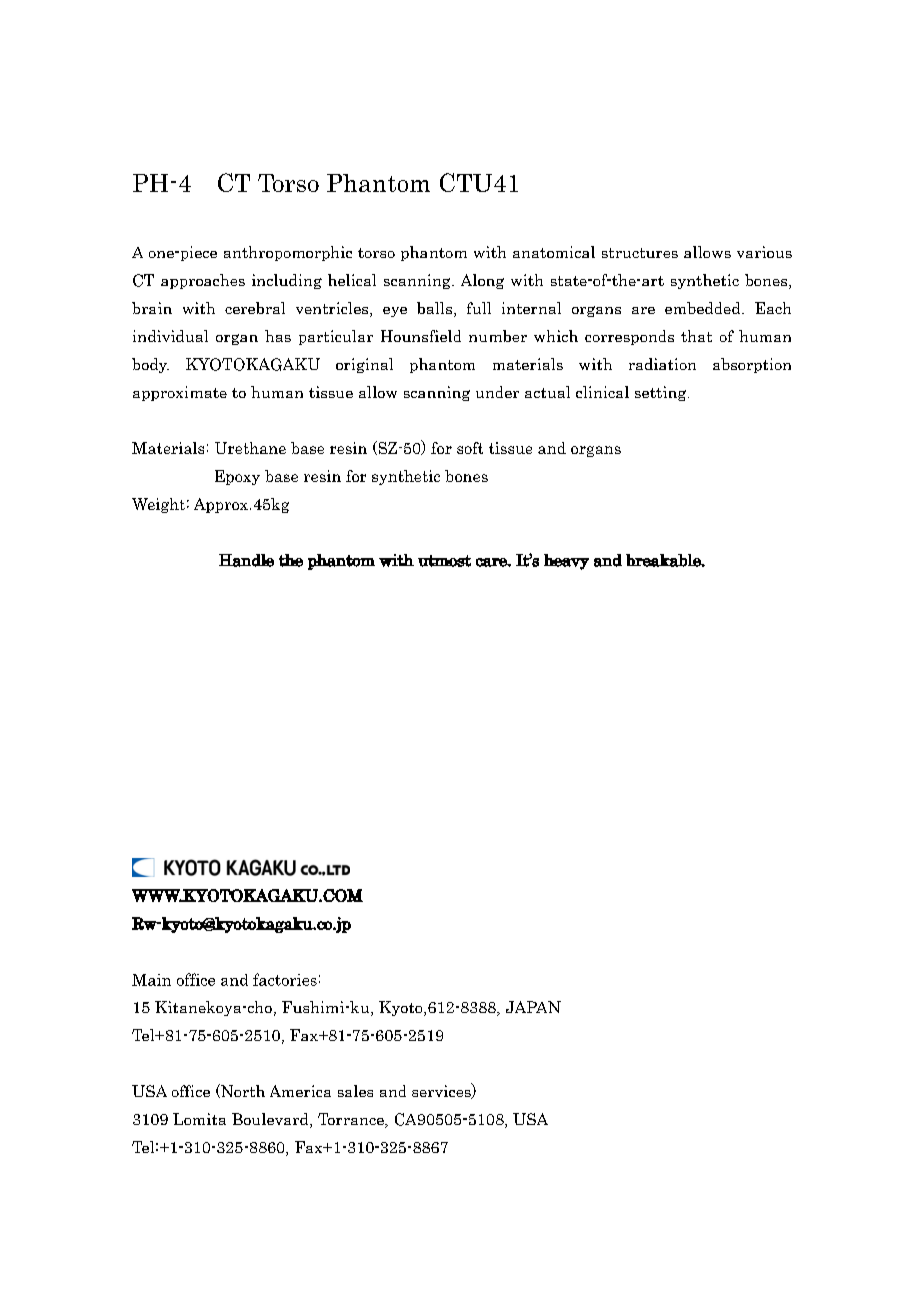  What do you see at coordinates (482, 281) in the screenshot?
I see `Along` at bounding box center [482, 281].
